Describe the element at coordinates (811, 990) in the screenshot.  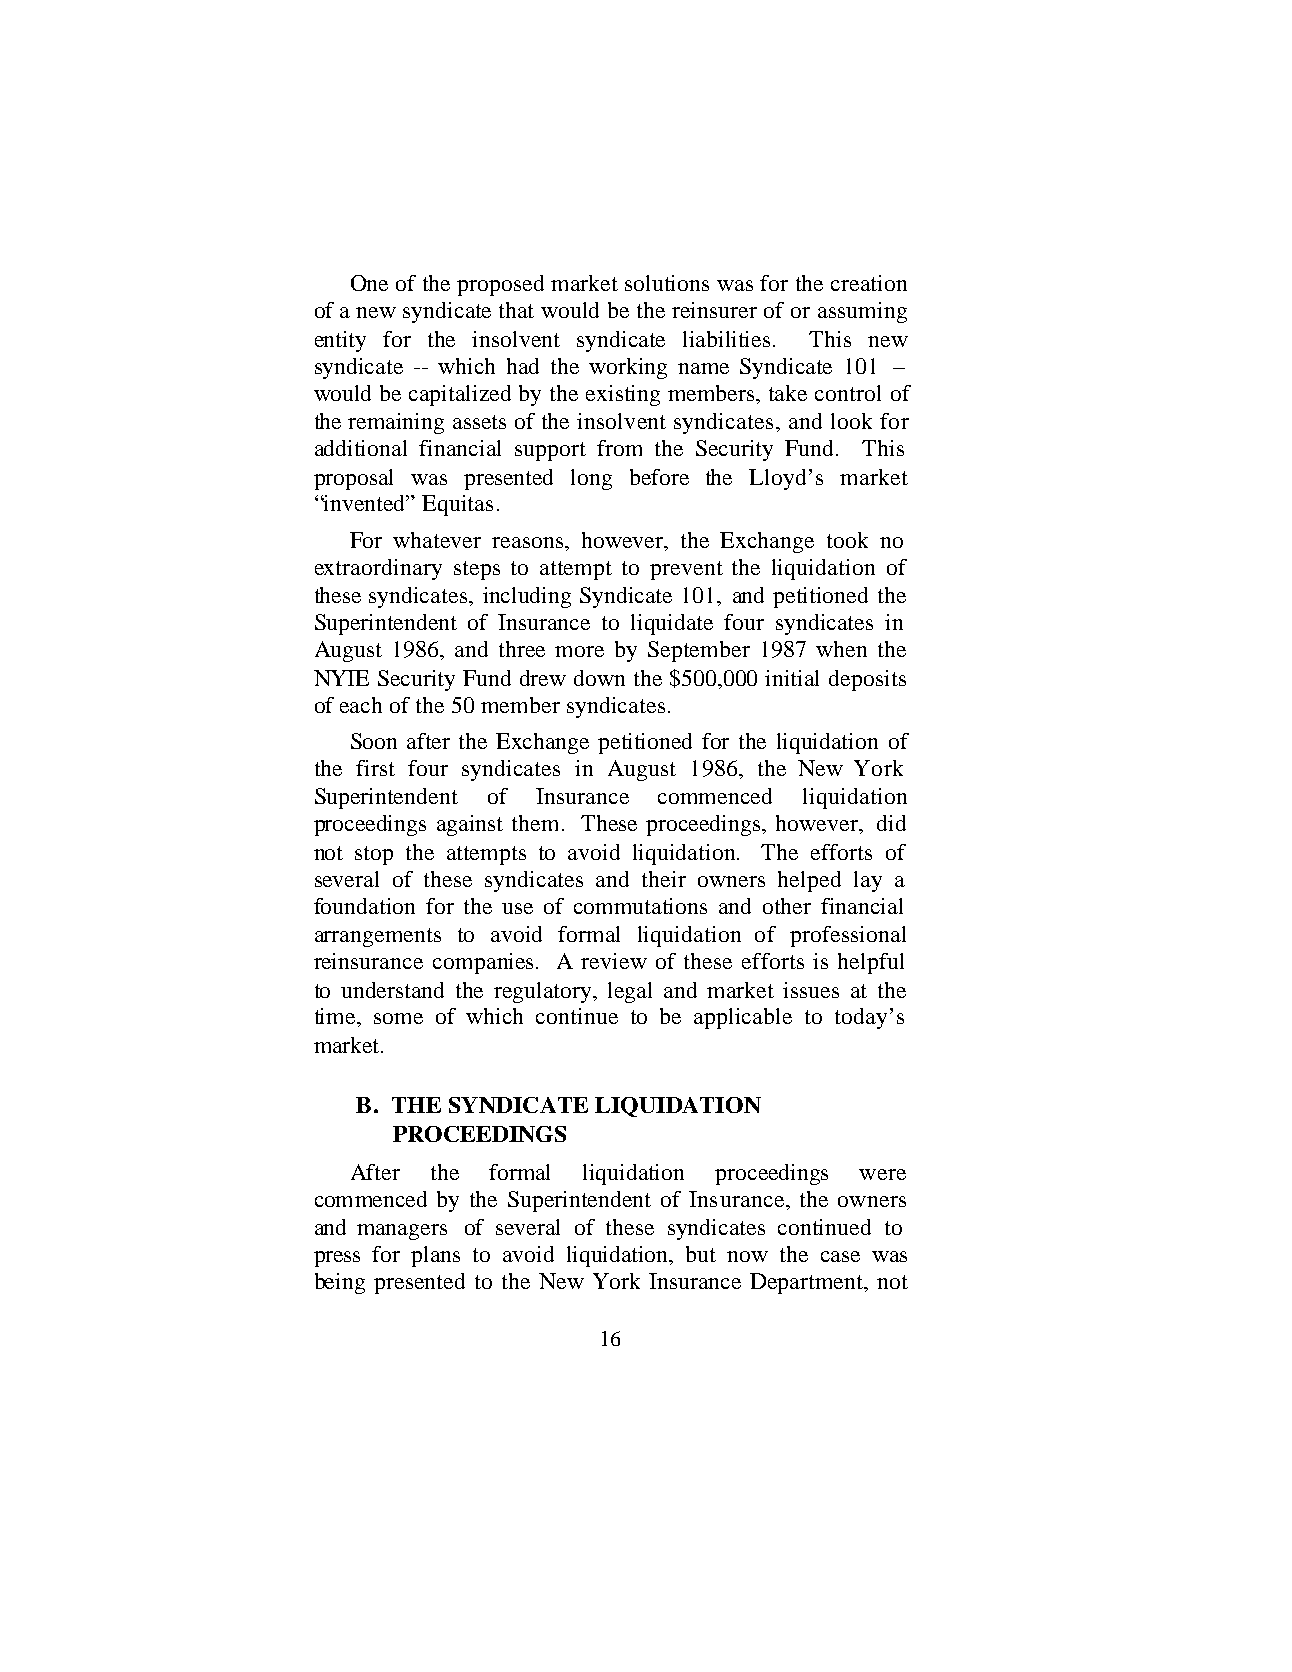
I see `issues` at that location.
